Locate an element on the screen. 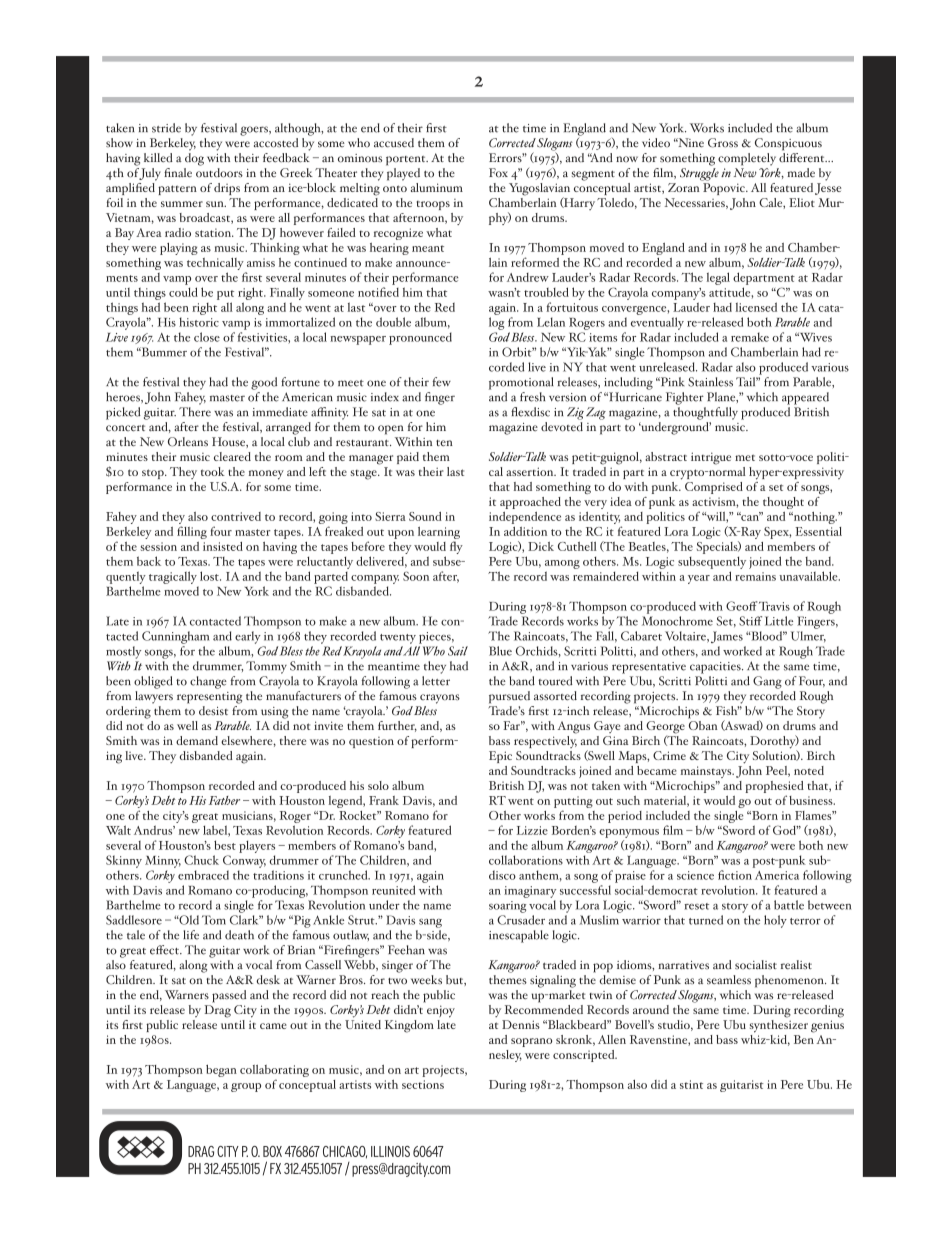  dog is located at coordinates (194, 158).
